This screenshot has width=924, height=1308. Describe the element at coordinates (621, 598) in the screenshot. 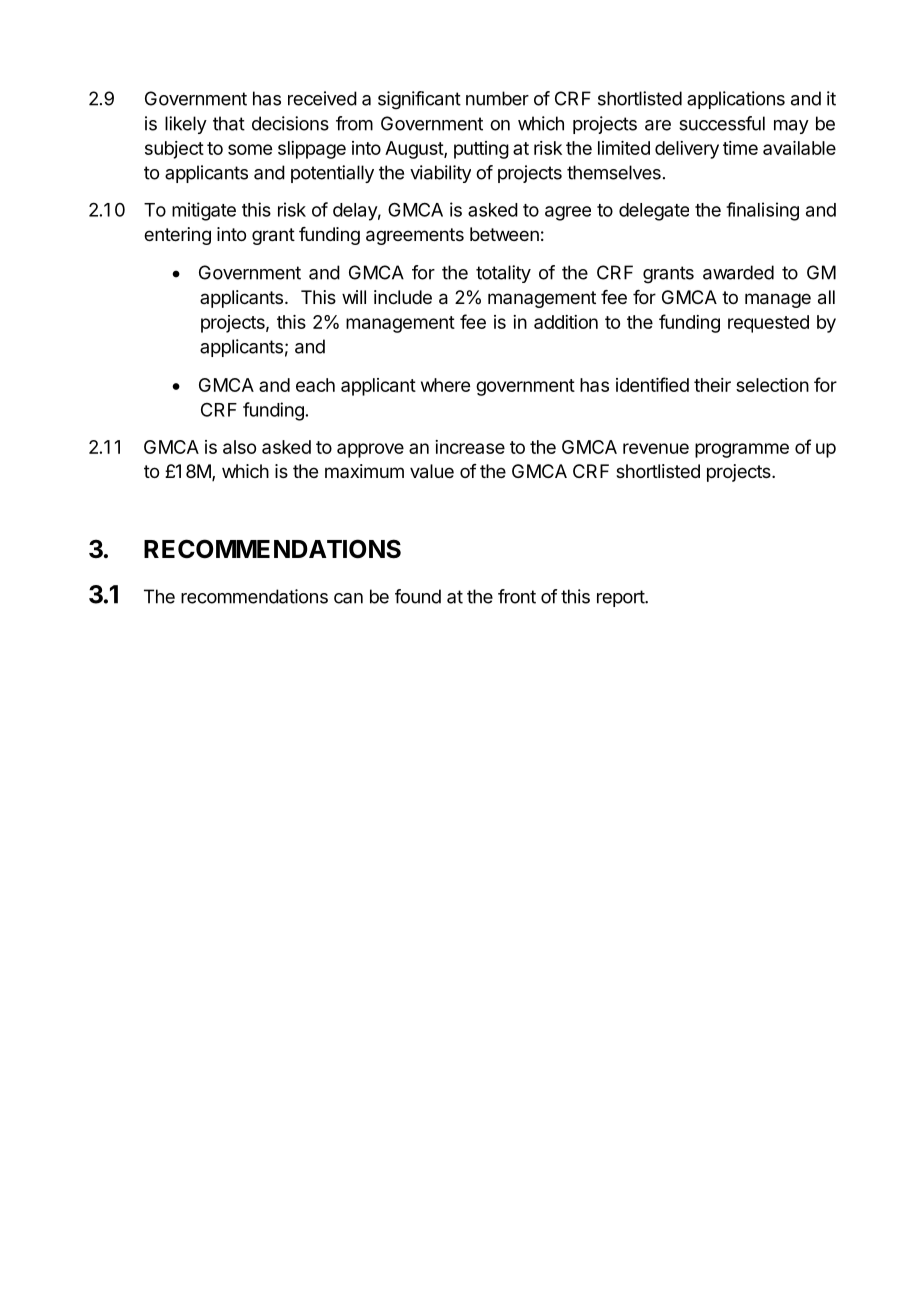

I see `report` at that location.
